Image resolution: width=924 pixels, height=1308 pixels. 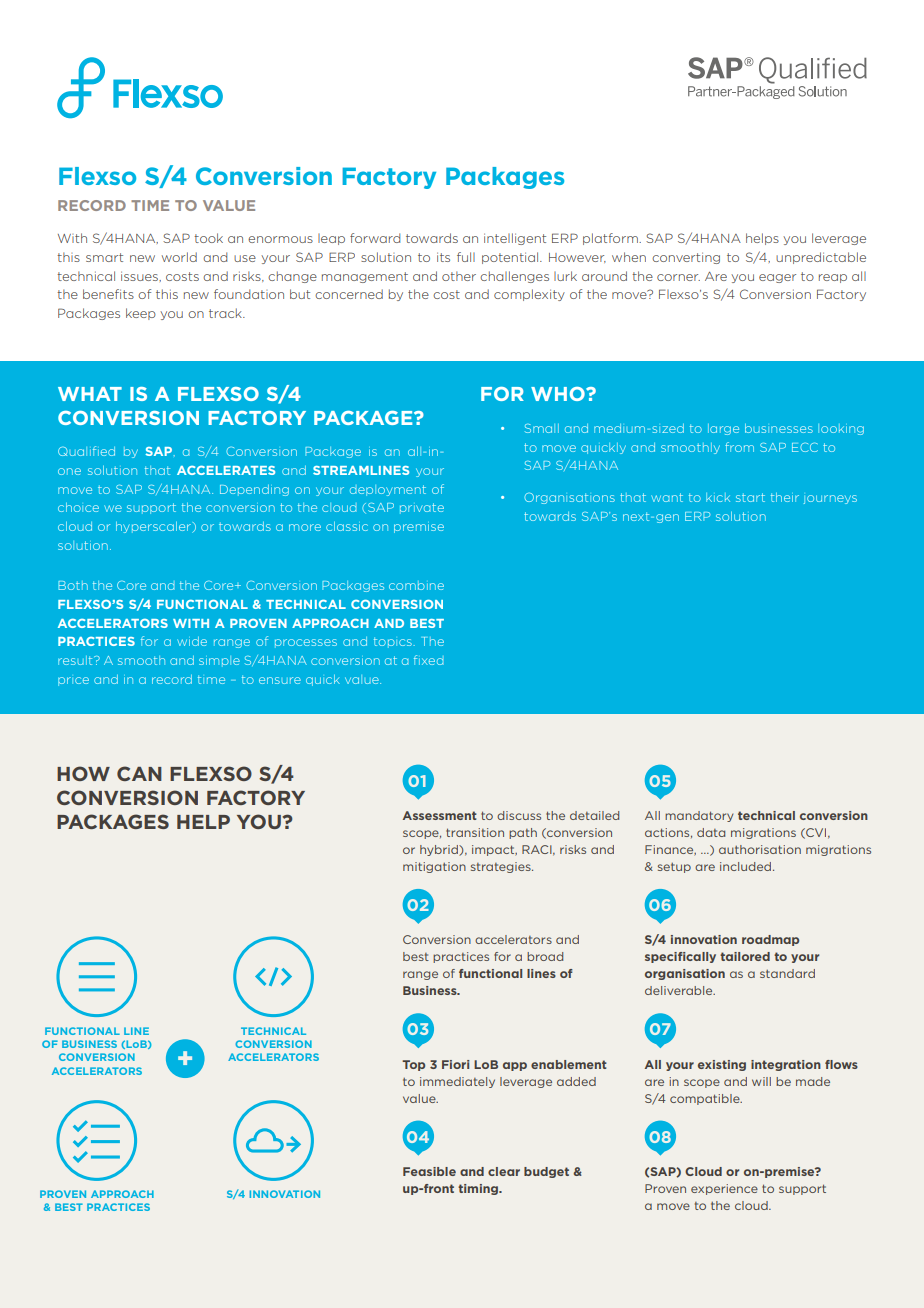 What do you see at coordinates (428, 660) in the screenshot?
I see `fixed` at bounding box center [428, 660].
